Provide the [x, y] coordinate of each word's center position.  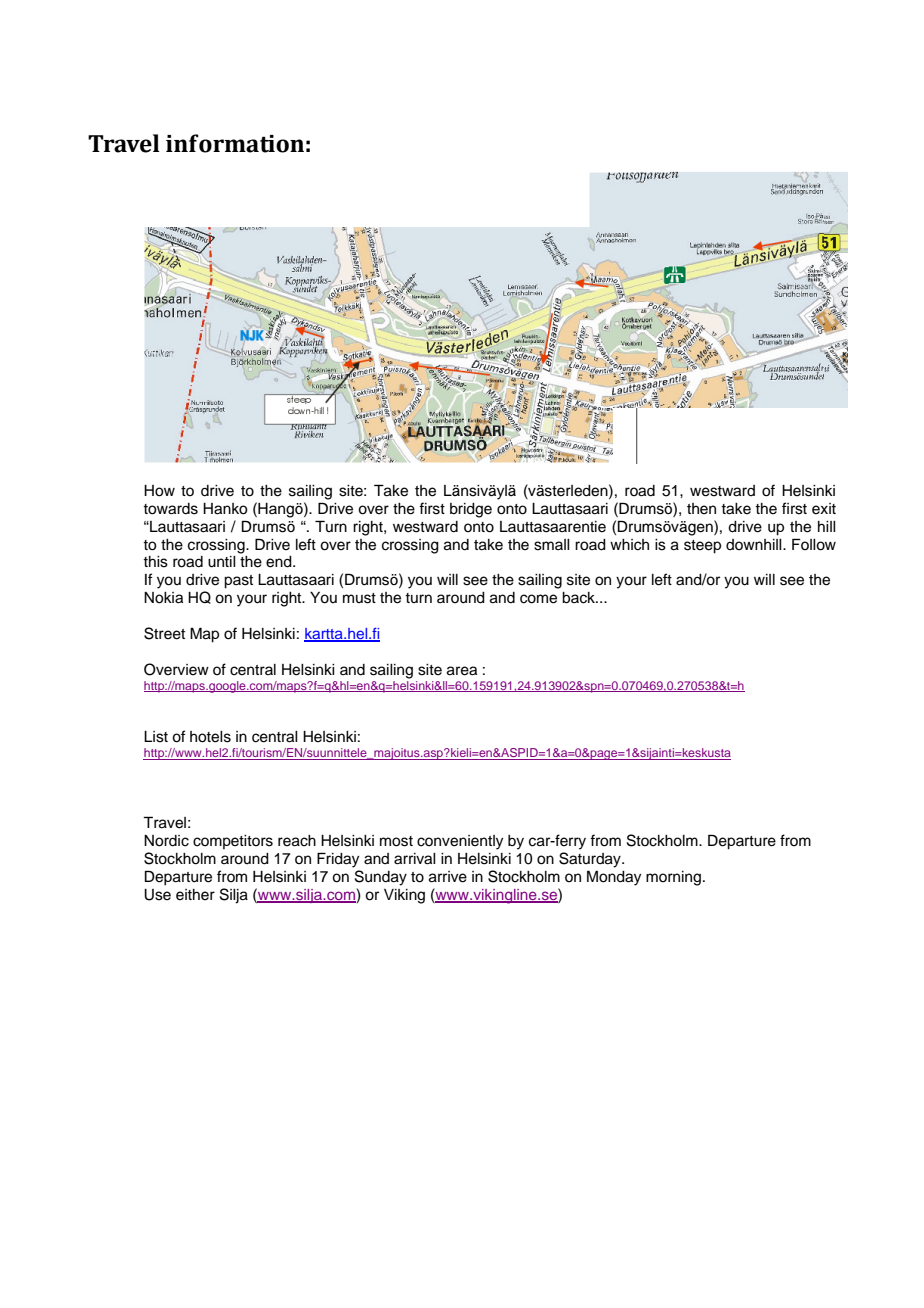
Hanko [225, 509]
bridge [471, 510]
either [195, 895]
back [579, 598]
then [701, 509]
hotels [210, 737]
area [462, 671]
